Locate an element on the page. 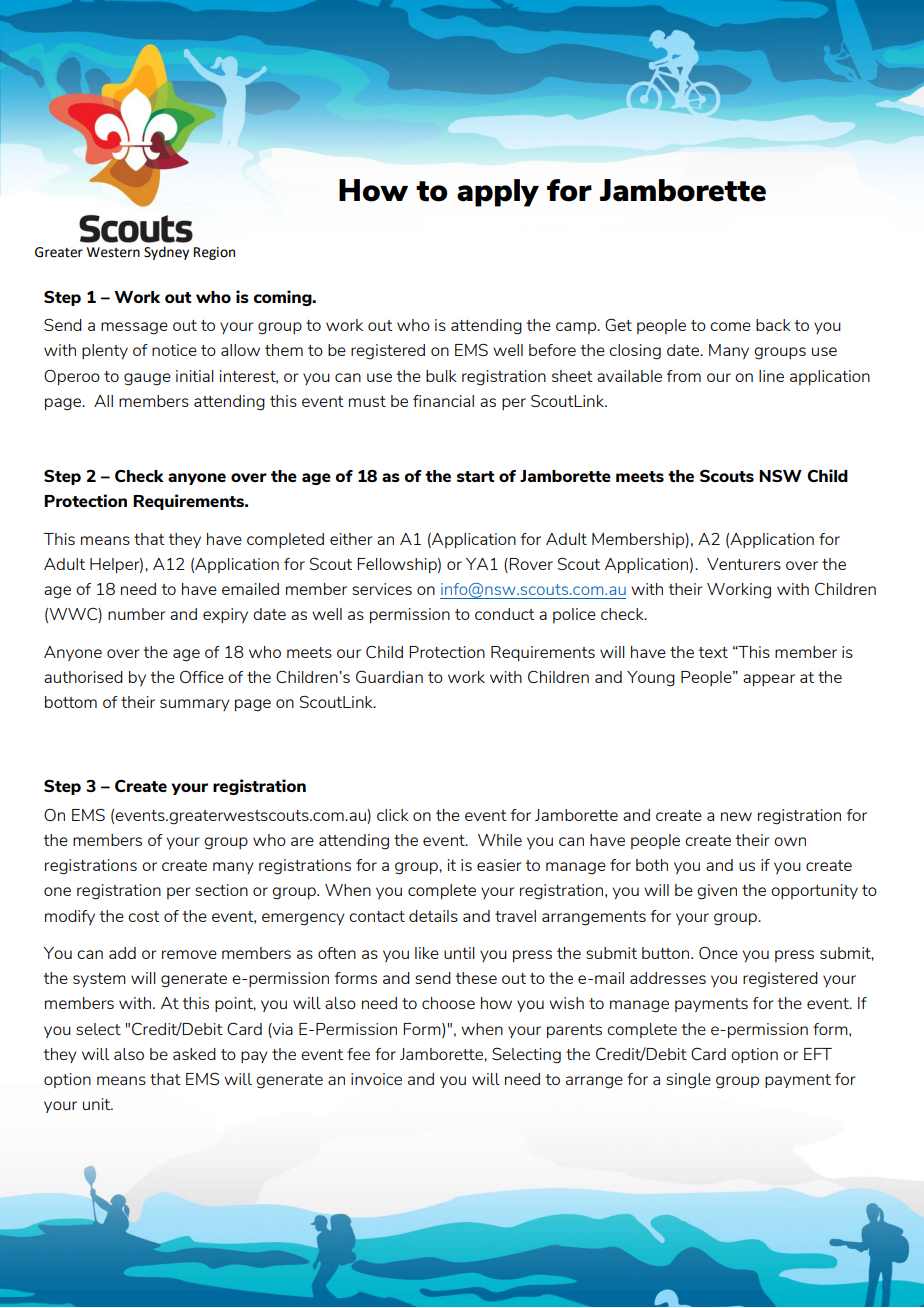 The height and width of the page is (1308, 924). line is located at coordinates (771, 376).
